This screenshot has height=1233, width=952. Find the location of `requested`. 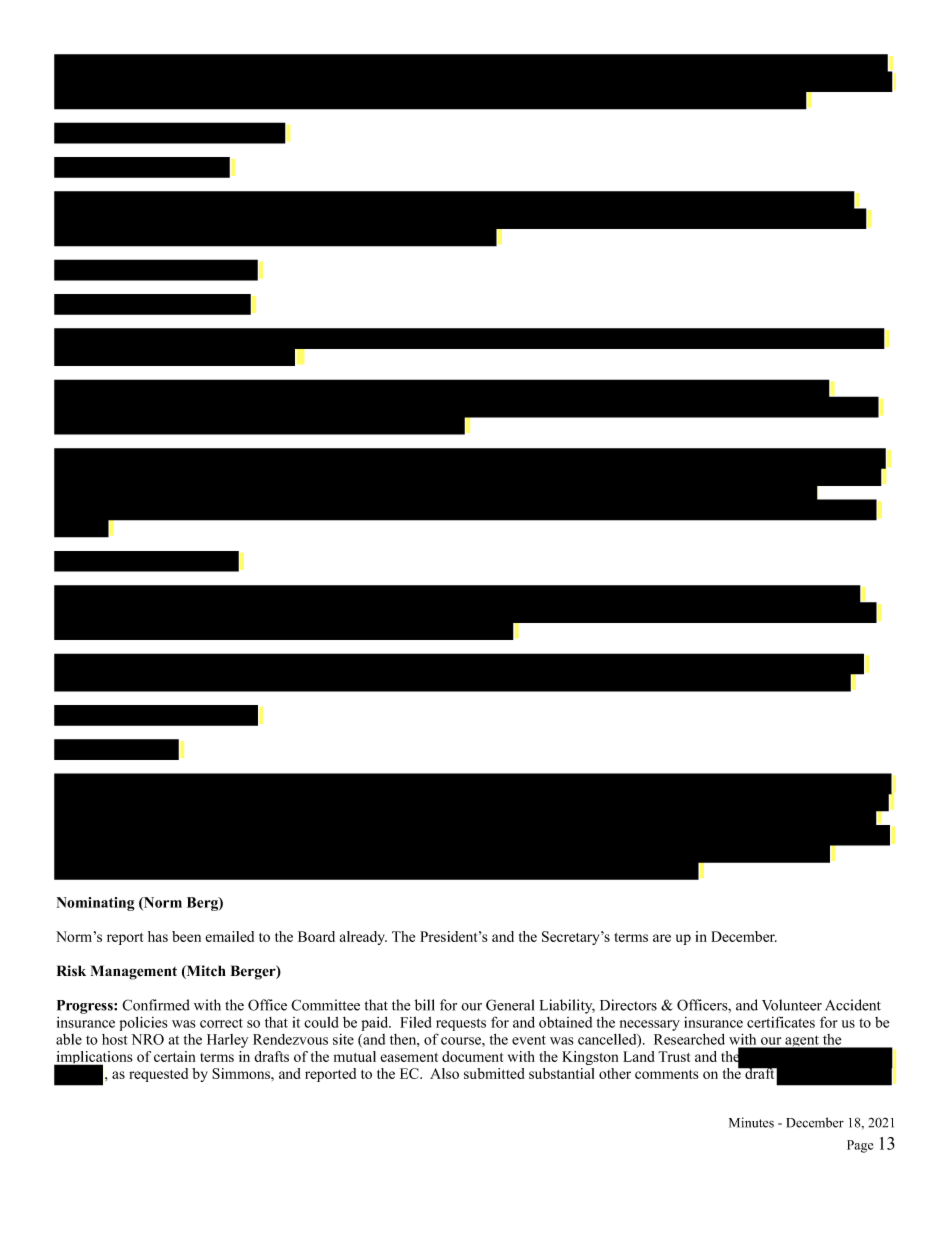

requested is located at coordinates (158, 1075).
